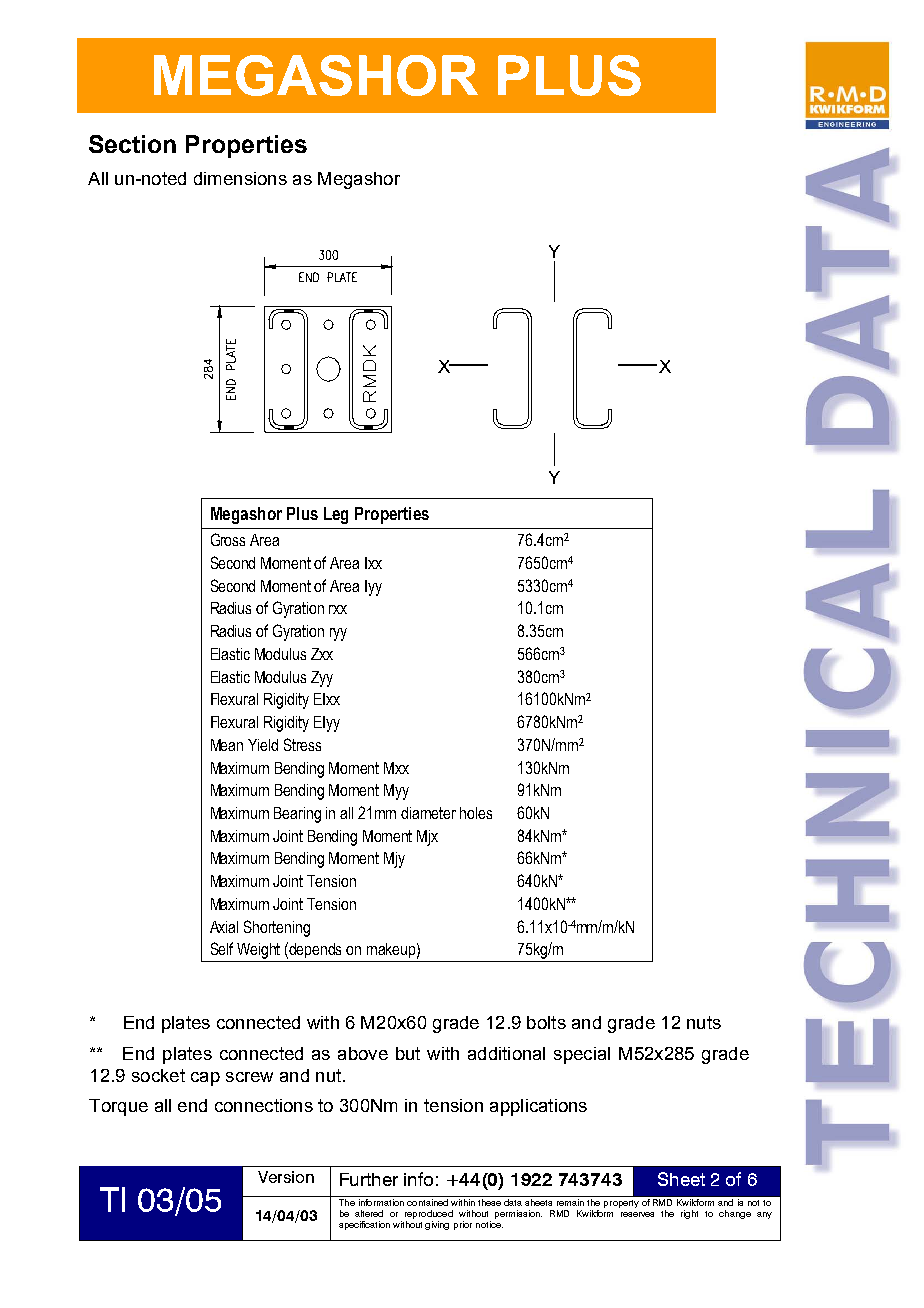 The height and width of the screenshot is (1308, 924). Describe the element at coordinates (689, 1214) in the screenshot. I see `right` at that location.
